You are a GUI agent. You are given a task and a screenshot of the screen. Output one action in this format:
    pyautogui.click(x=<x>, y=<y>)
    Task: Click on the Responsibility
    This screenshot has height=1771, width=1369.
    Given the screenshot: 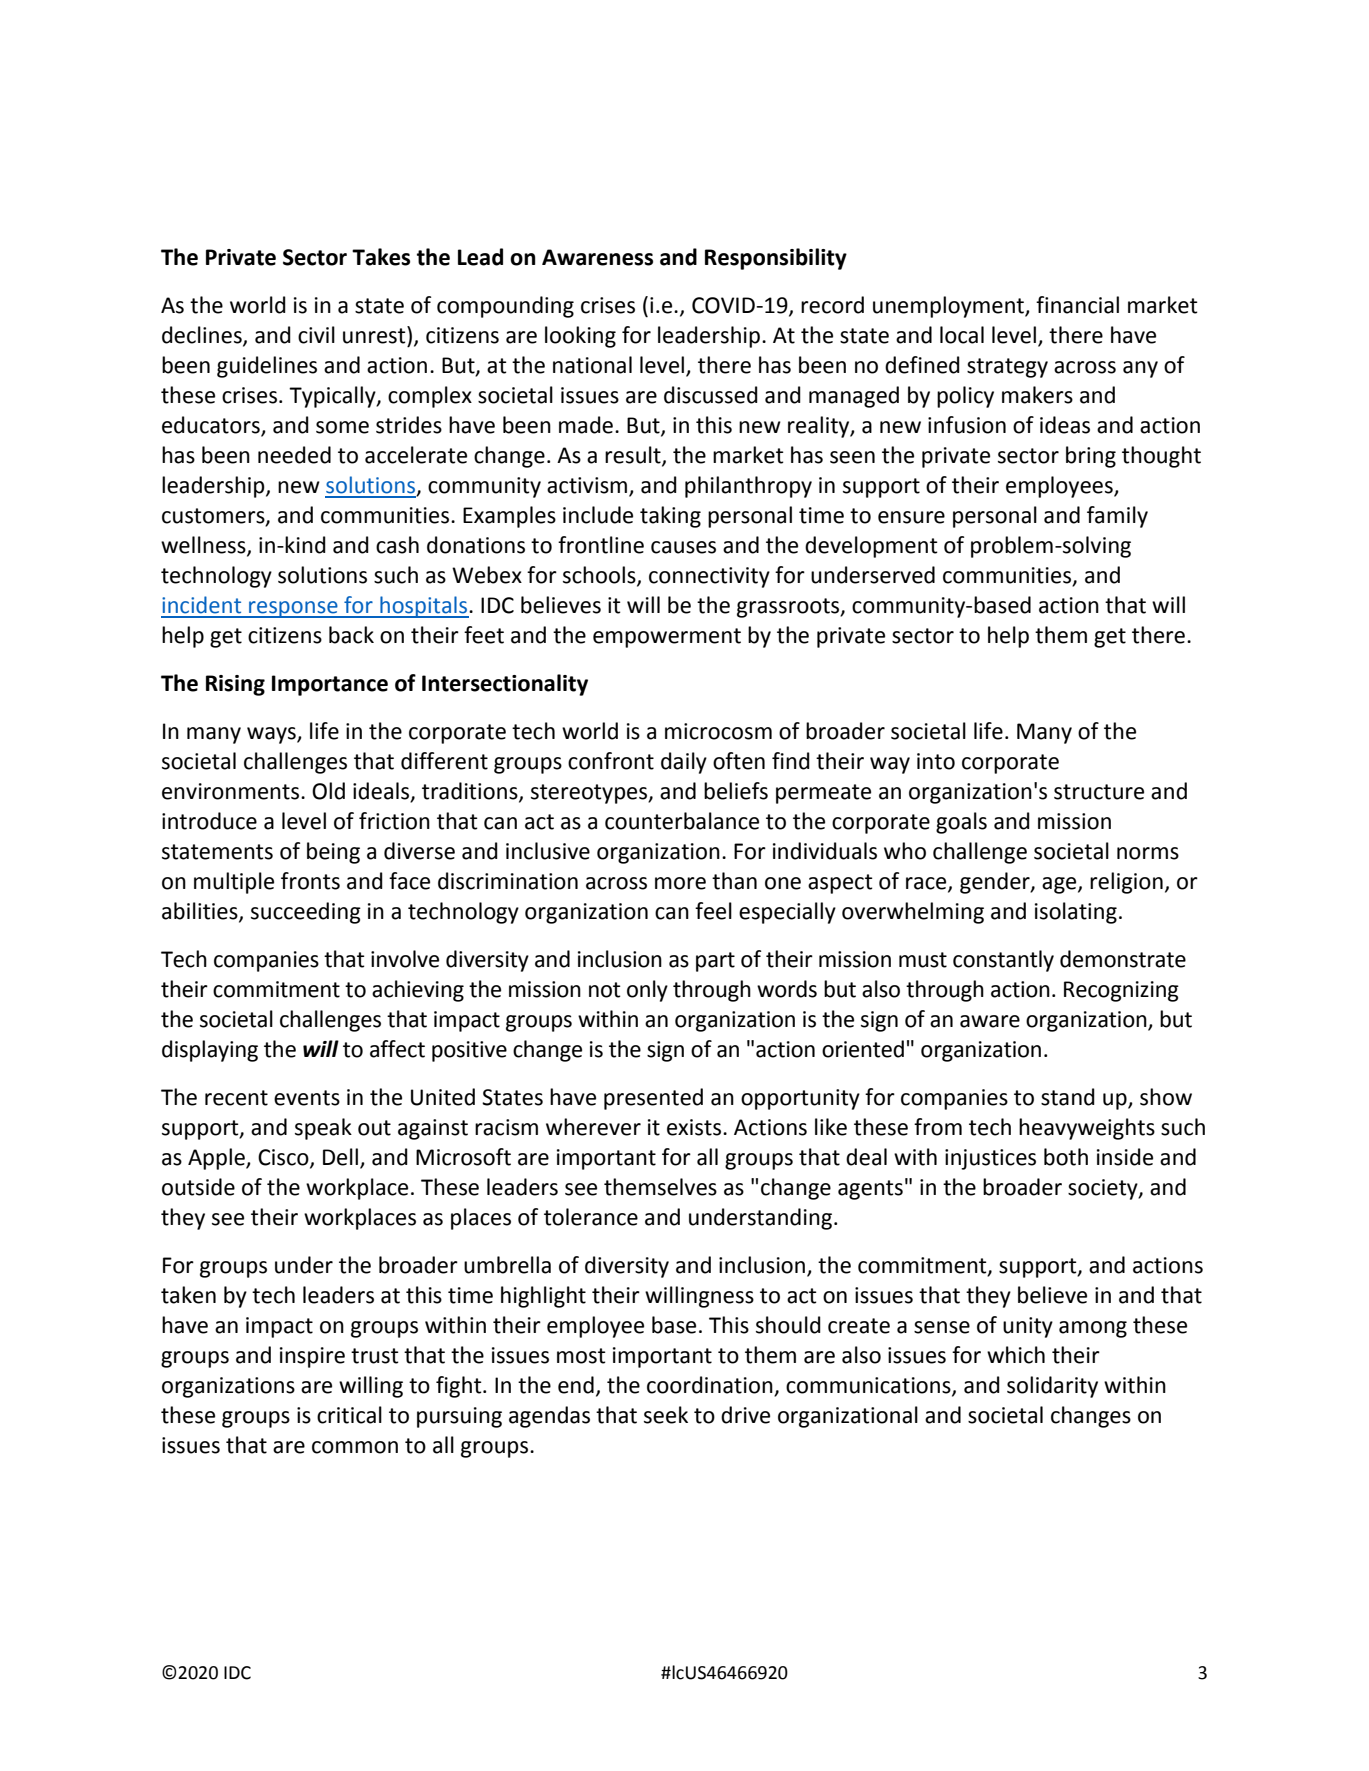 What is the action you would take?
    pyautogui.click(x=776, y=259)
